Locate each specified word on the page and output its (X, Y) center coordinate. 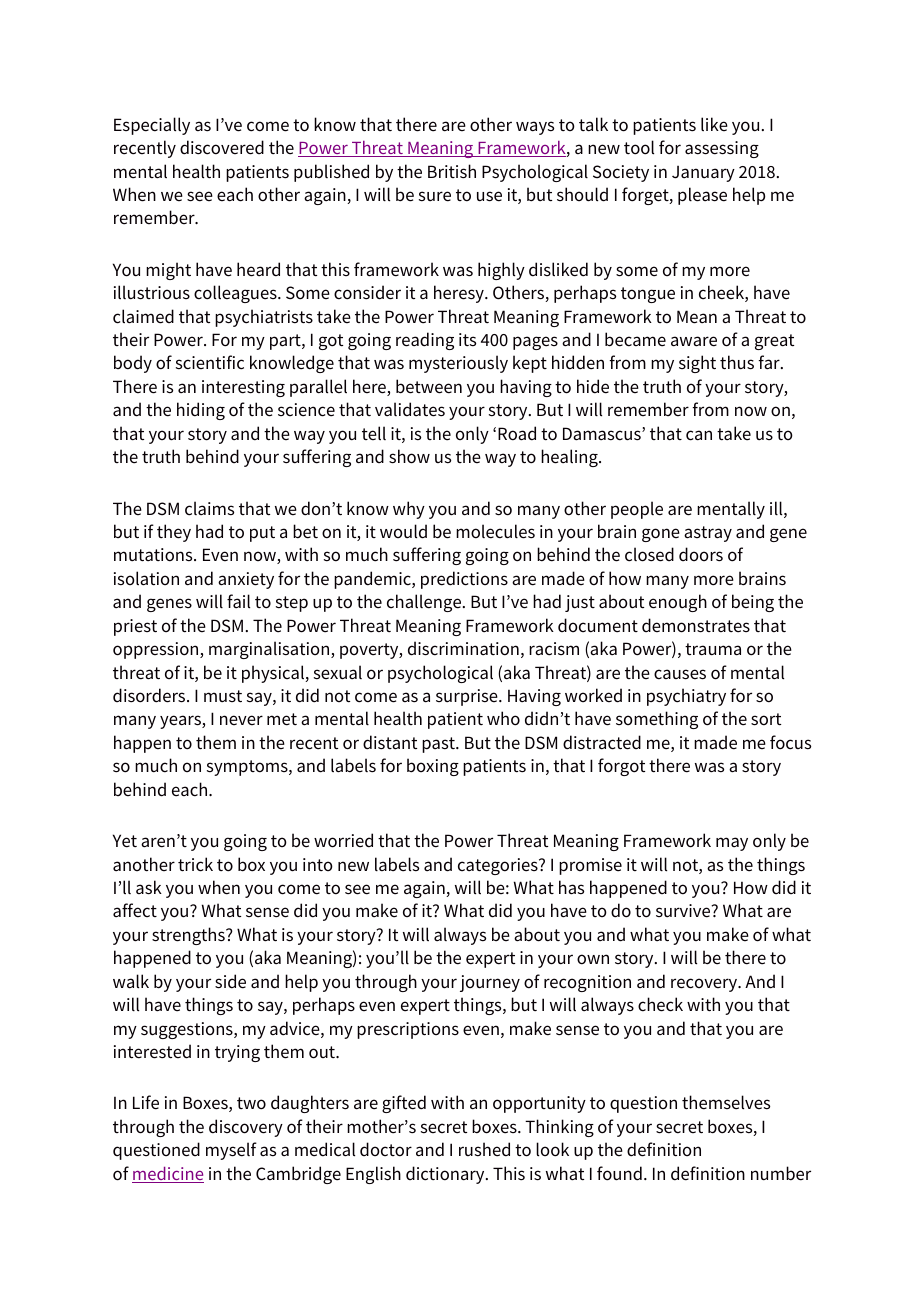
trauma (713, 649)
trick (195, 864)
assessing (722, 149)
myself (231, 1151)
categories (499, 866)
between (429, 386)
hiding (201, 411)
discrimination (463, 648)
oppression (157, 650)
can (699, 435)
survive (684, 911)
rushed (484, 1149)
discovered (222, 147)
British (452, 171)
